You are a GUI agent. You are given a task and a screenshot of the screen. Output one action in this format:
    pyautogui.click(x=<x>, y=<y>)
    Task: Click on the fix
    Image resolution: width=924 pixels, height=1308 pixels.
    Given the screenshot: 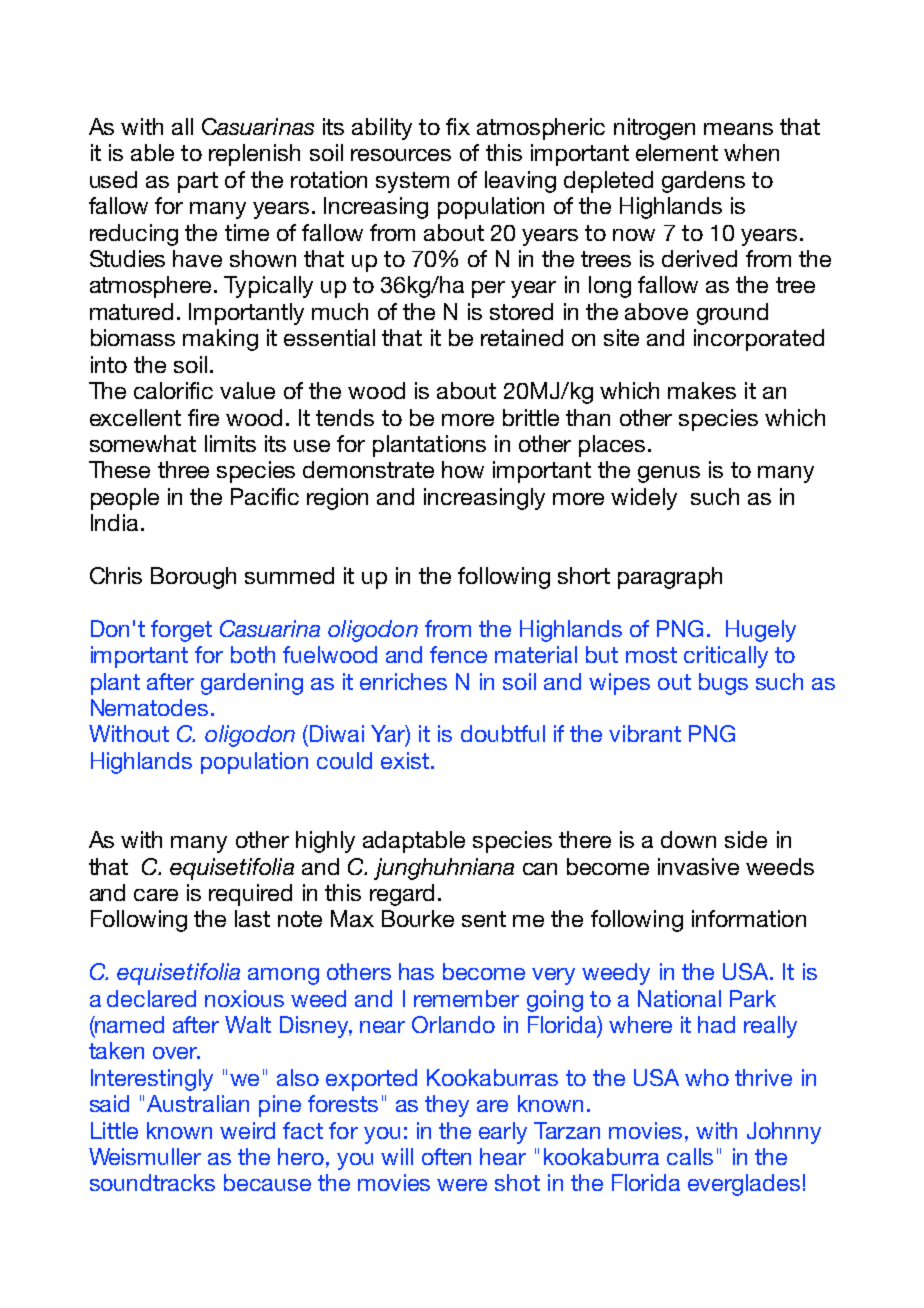 What is the action you would take?
    pyautogui.click(x=458, y=126)
